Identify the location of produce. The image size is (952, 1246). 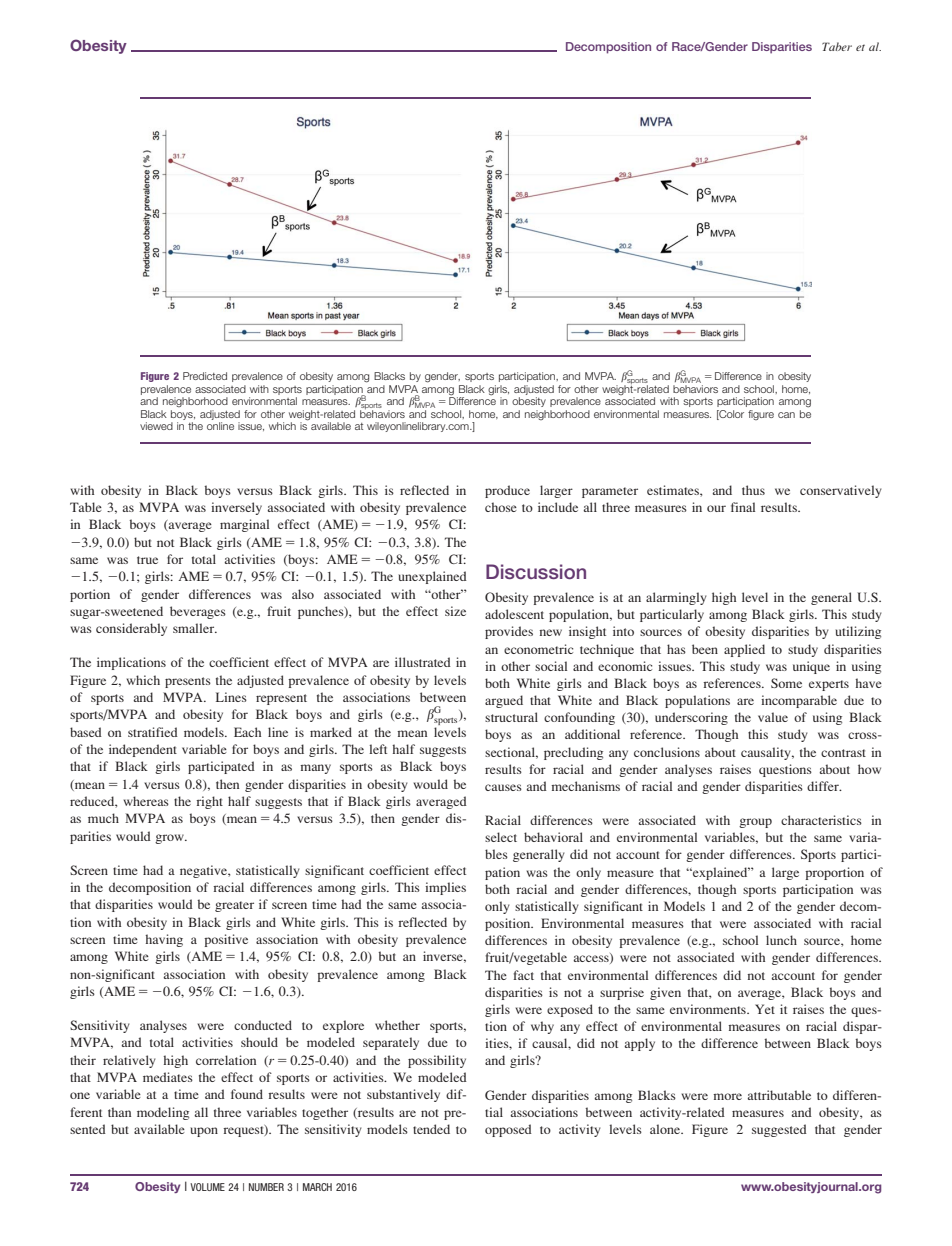
(507, 491).
